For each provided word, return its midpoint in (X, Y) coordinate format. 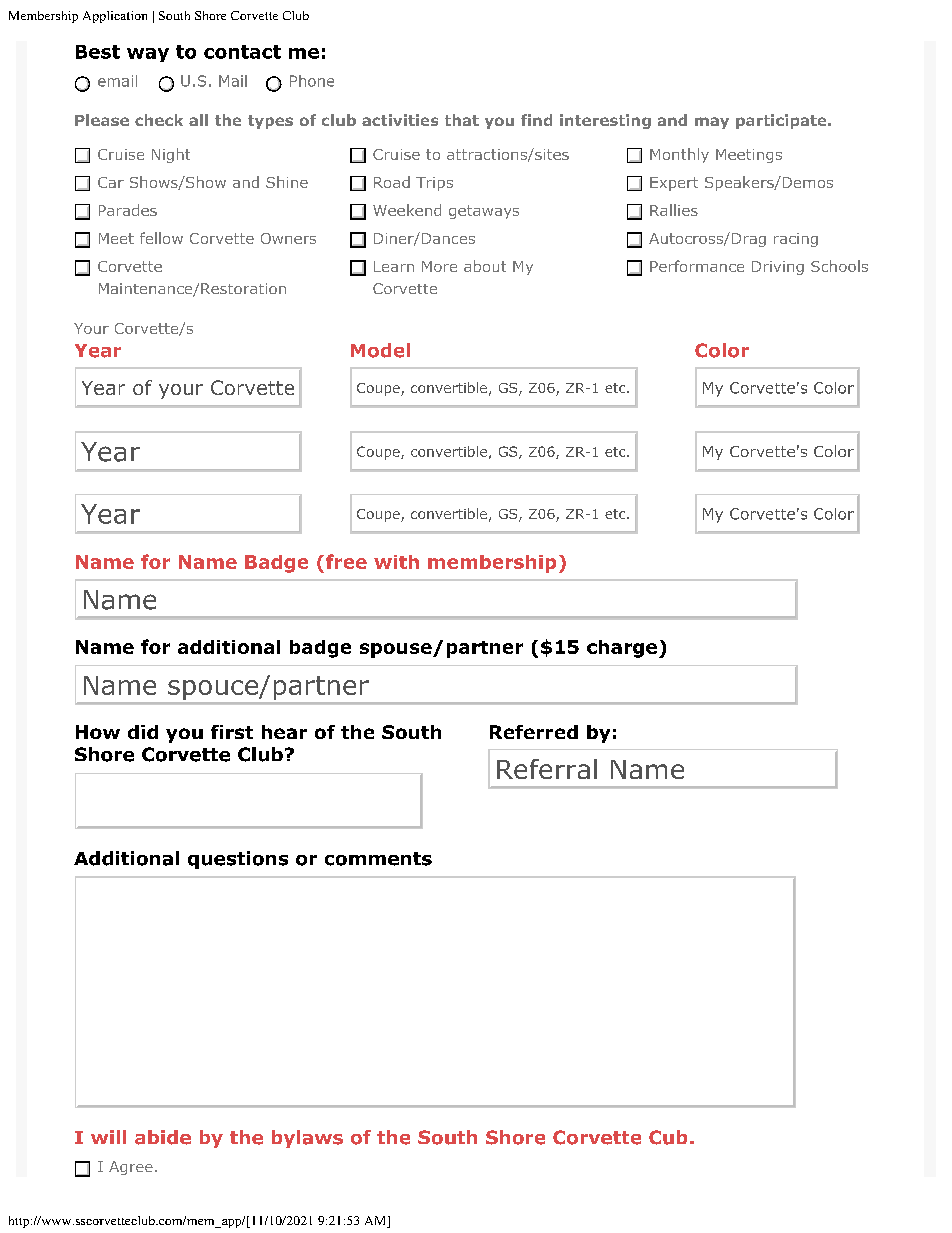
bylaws (307, 1139)
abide (163, 1137)
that (462, 120)
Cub (668, 1137)
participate (782, 121)
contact (242, 52)
